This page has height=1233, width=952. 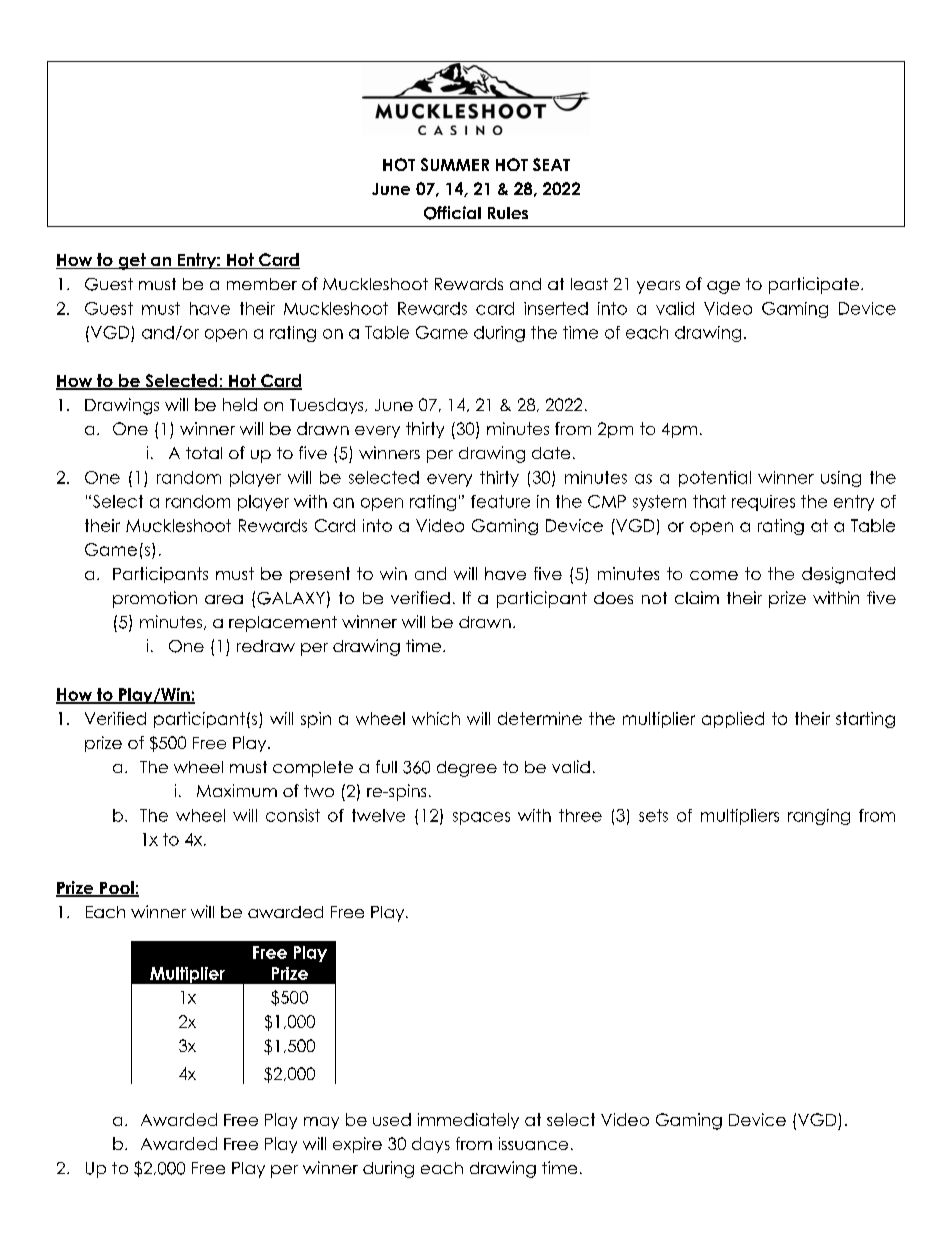 What do you see at coordinates (321, 1123) in the page?
I see `may` at bounding box center [321, 1123].
